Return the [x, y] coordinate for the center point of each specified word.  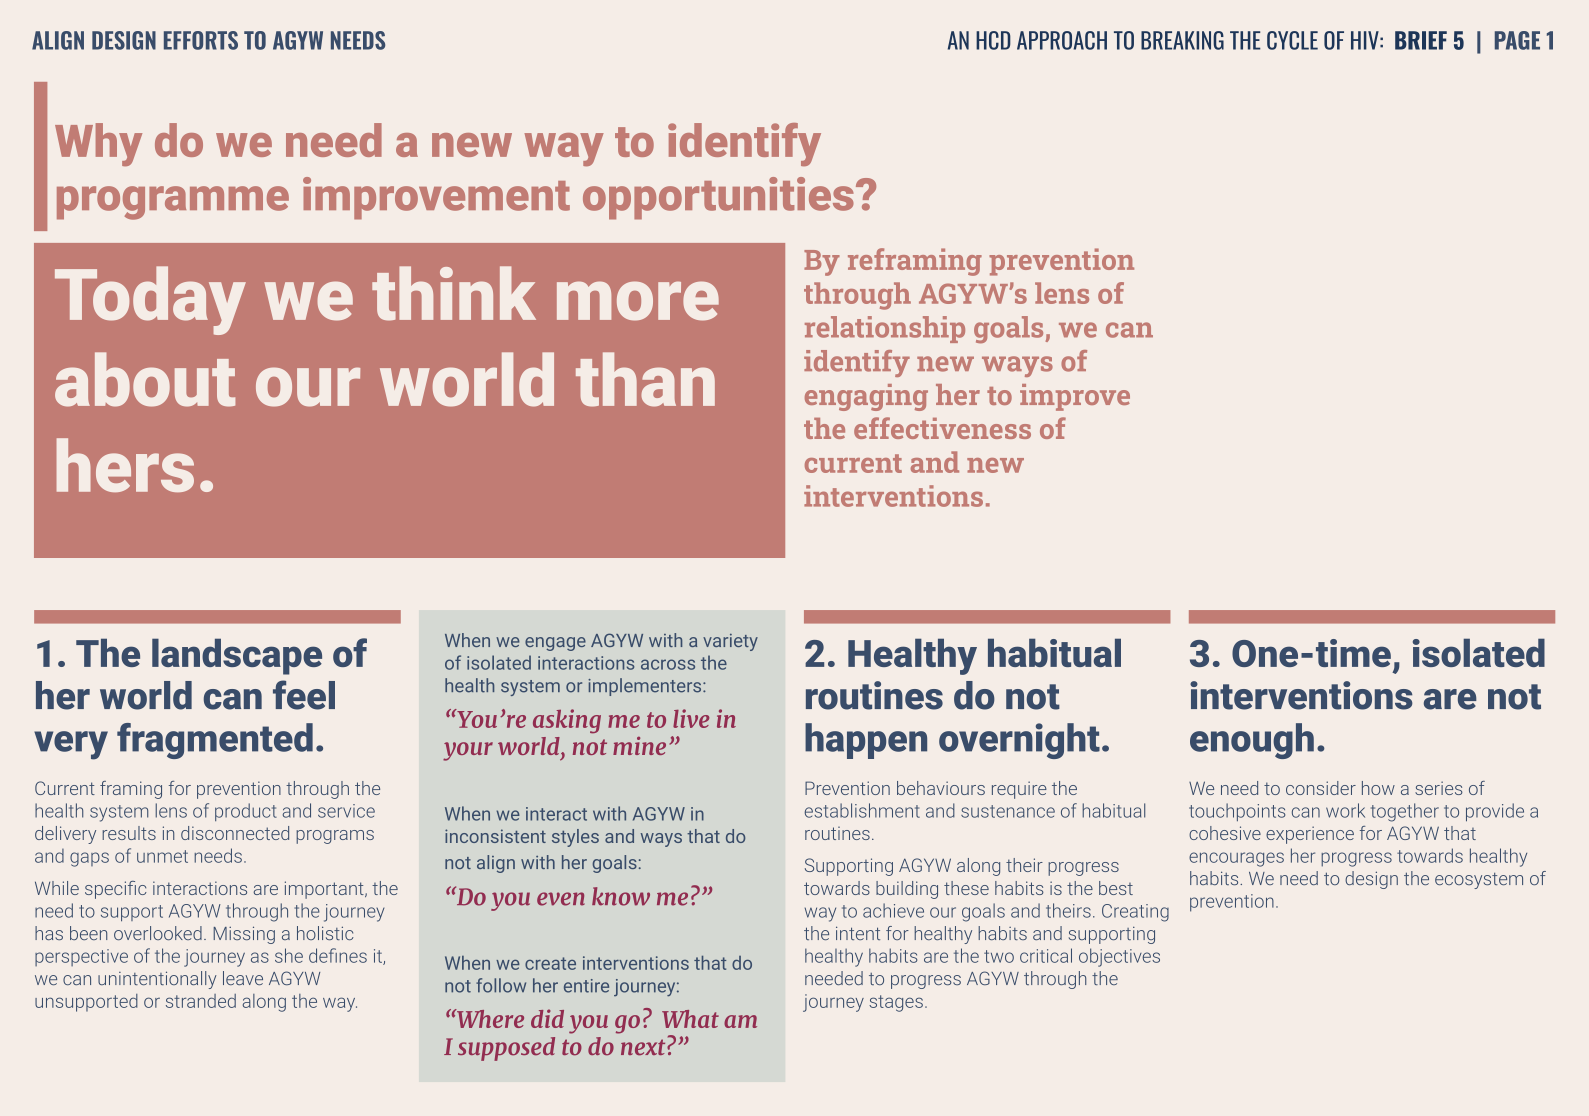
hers [125, 465]
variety [730, 642]
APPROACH [1062, 40]
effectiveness [942, 428]
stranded [201, 1001]
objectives [1119, 957]
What [690, 1019]
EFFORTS [201, 40]
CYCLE [1292, 40]
